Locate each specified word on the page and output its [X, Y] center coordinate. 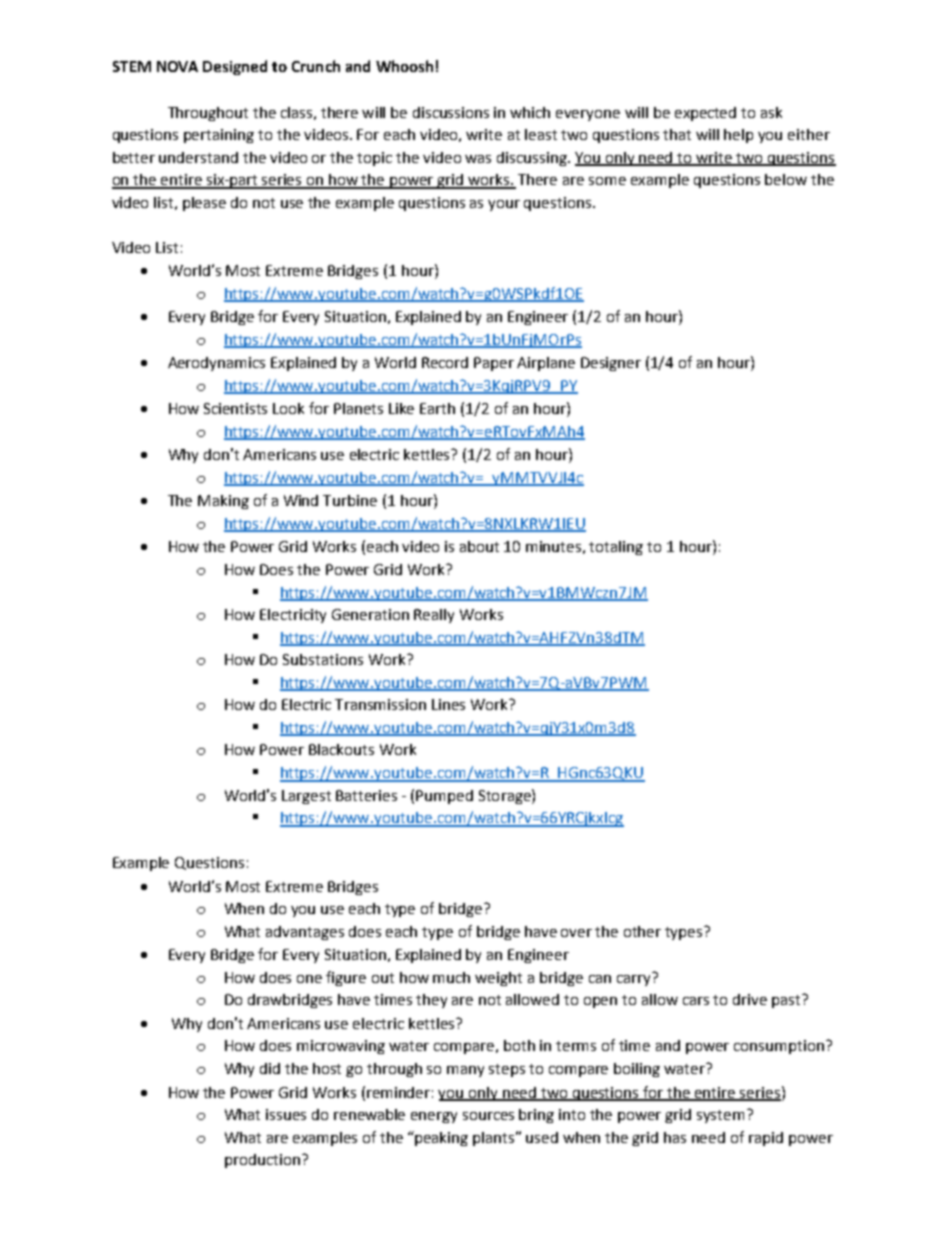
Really [434, 616]
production [262, 1161]
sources [488, 1116]
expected [705, 114]
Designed [235, 67]
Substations [323, 659]
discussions [451, 112]
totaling [616, 548]
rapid [766, 1139]
